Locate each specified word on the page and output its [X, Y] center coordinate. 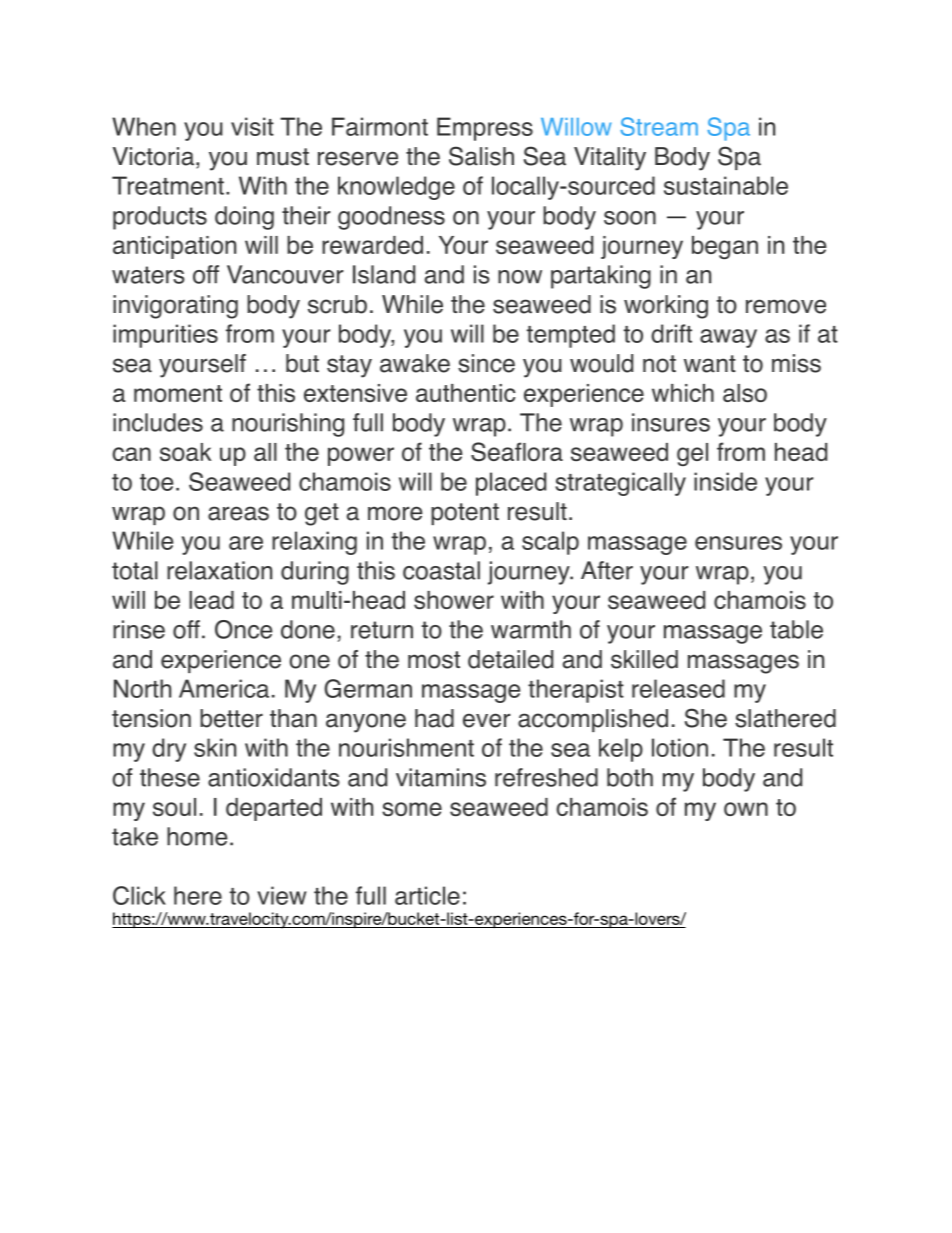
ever [487, 720]
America [224, 688]
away [728, 338]
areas [238, 513]
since [486, 363]
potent [465, 514]
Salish [481, 156]
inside [725, 481]
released [678, 688]
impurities [165, 336]
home [197, 836]
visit [252, 126]
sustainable [726, 185]
